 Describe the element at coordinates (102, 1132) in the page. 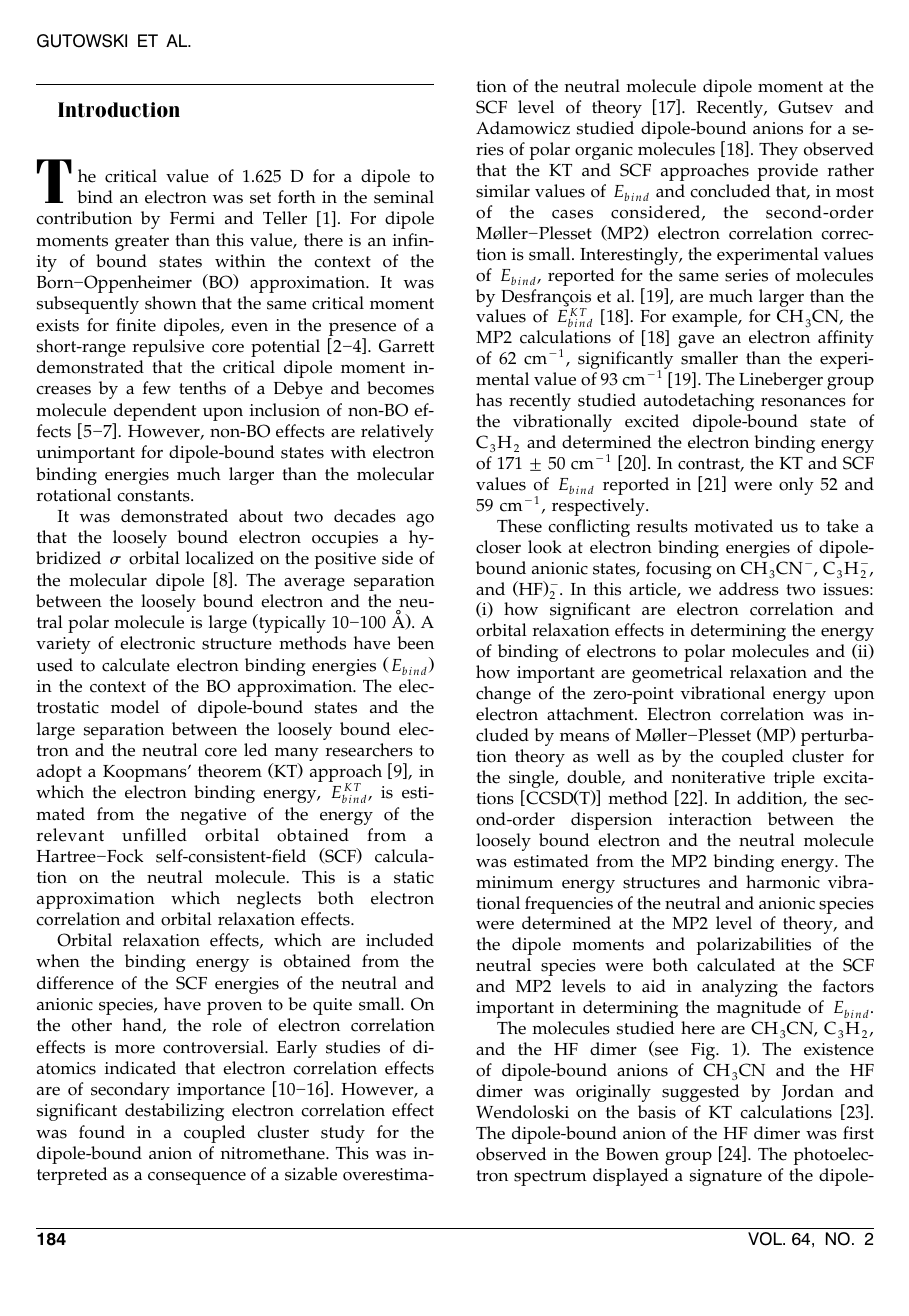

I see `found` at that location.
